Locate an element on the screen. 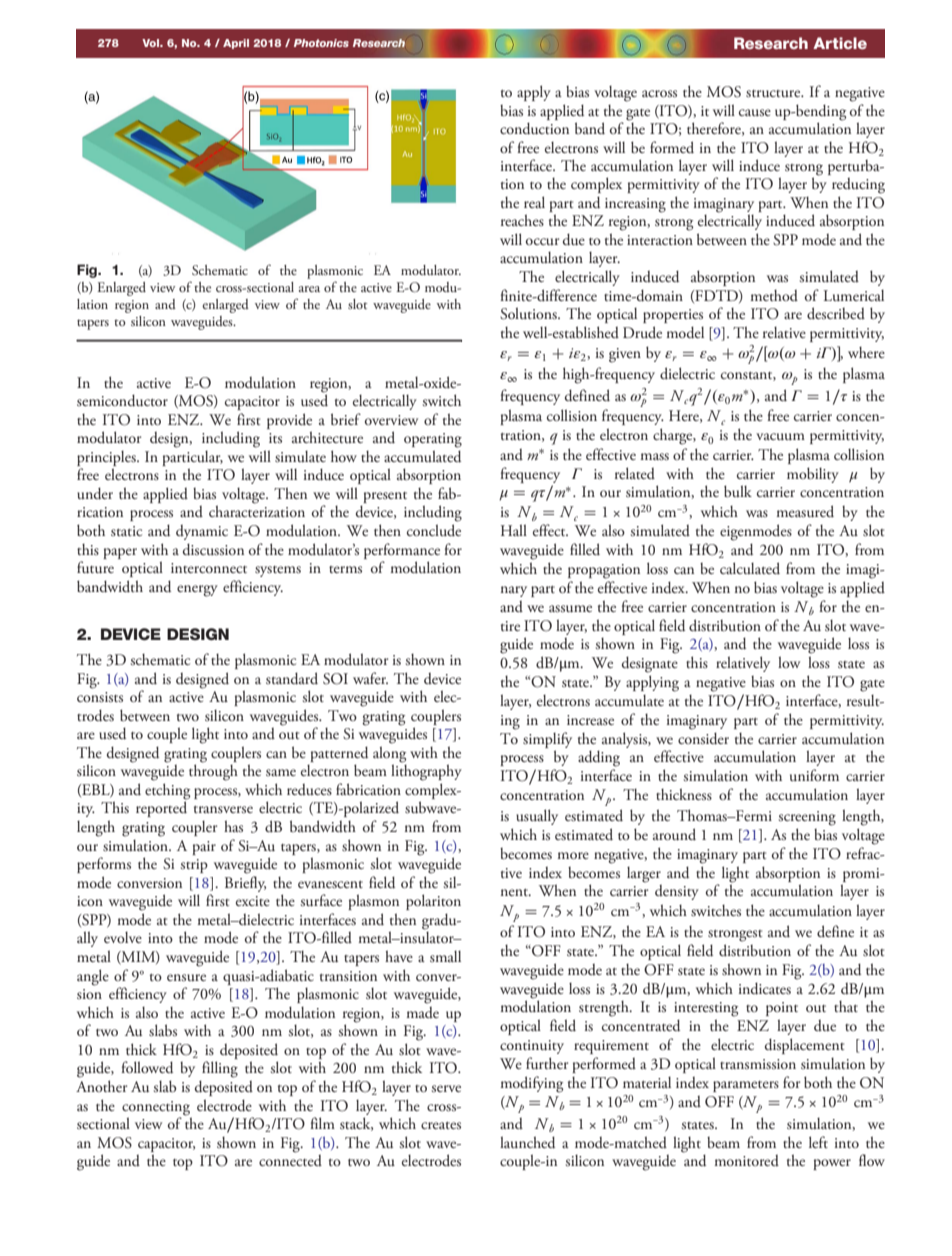 The height and width of the screenshot is (1256, 952). April is located at coordinates (236, 44).
